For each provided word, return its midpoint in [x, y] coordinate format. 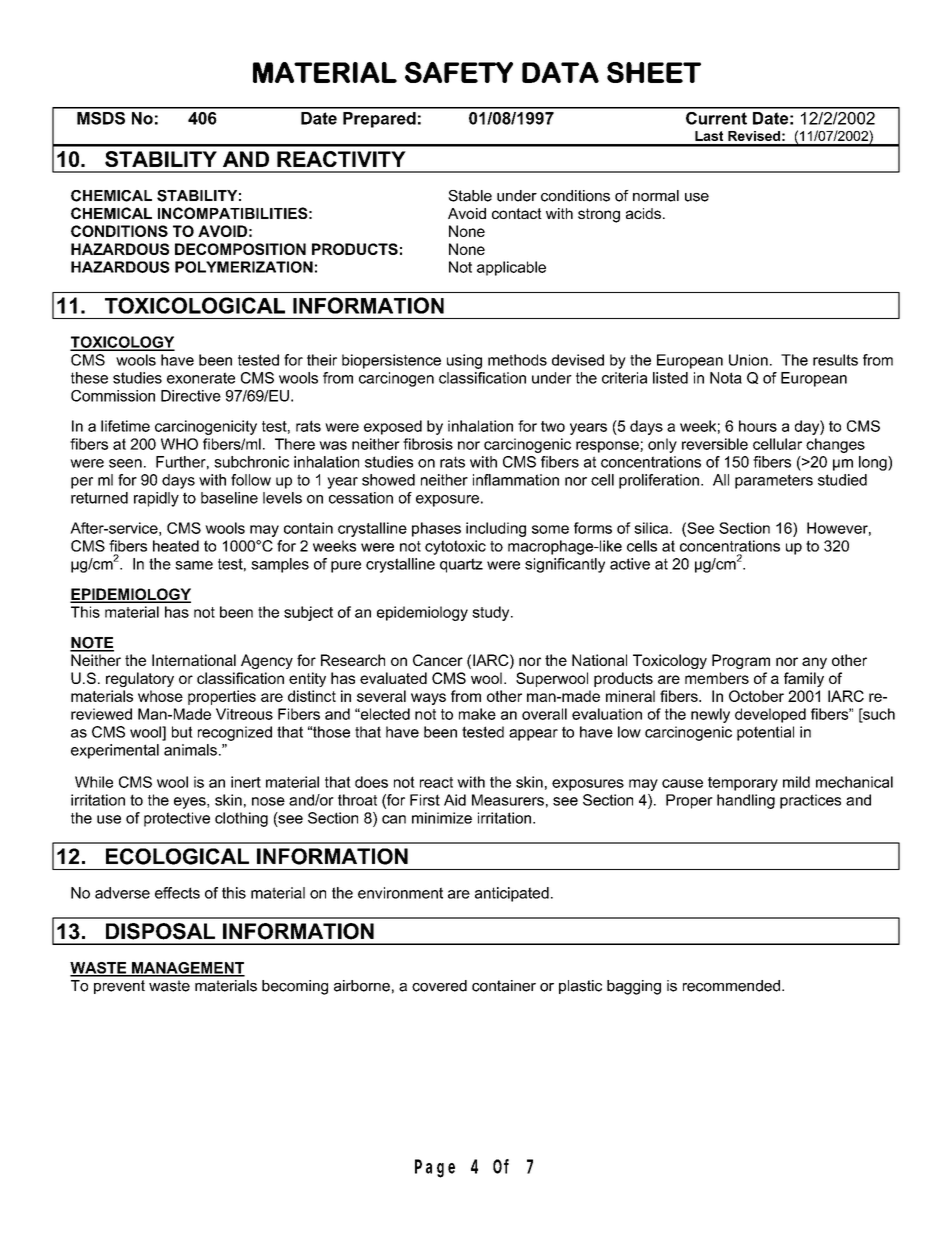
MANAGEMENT [187, 969]
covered [439, 986]
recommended [731, 986]
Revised [754, 136]
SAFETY [459, 72]
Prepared [379, 120]
